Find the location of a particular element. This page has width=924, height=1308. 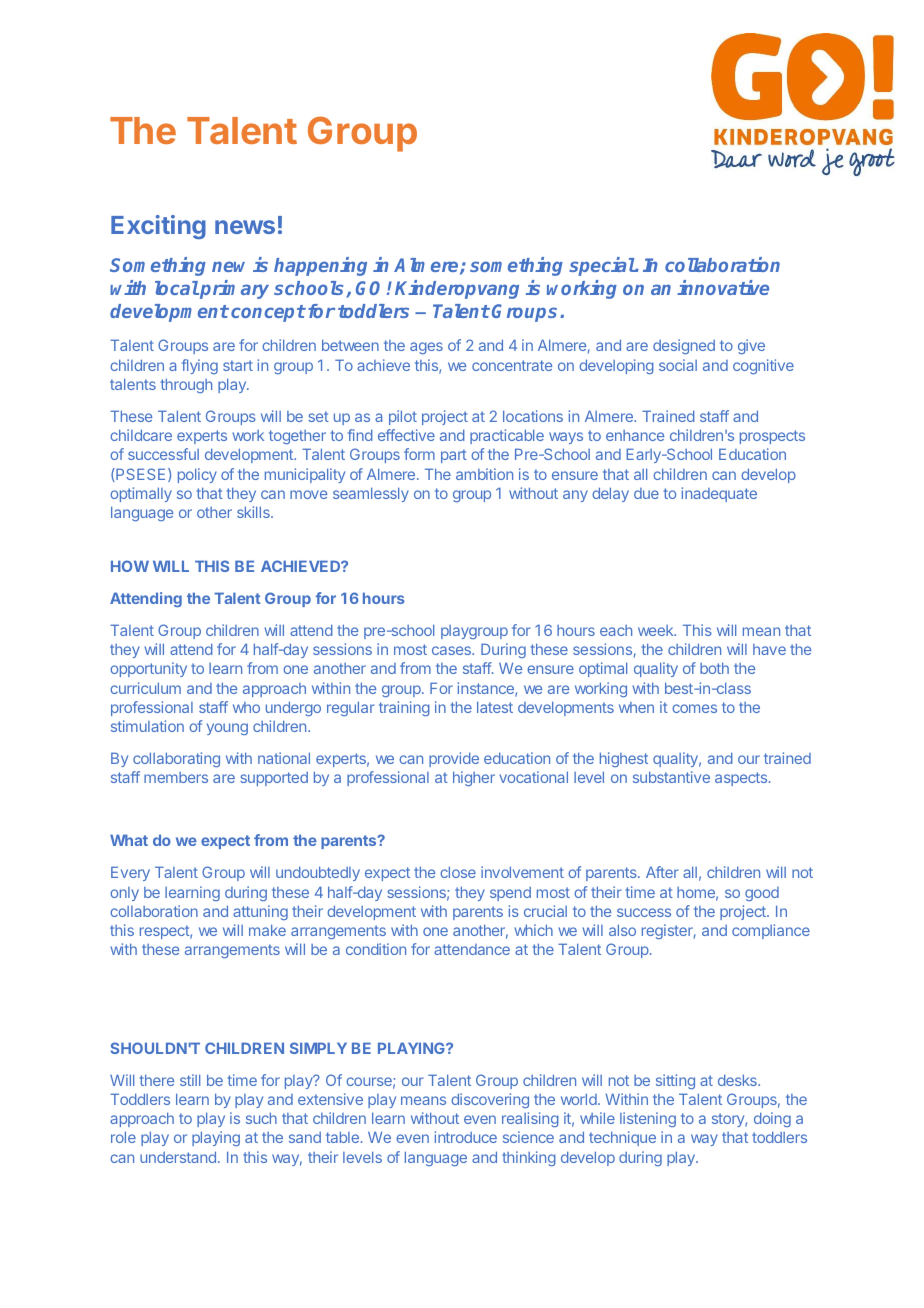

understand is located at coordinates (178, 1157).
